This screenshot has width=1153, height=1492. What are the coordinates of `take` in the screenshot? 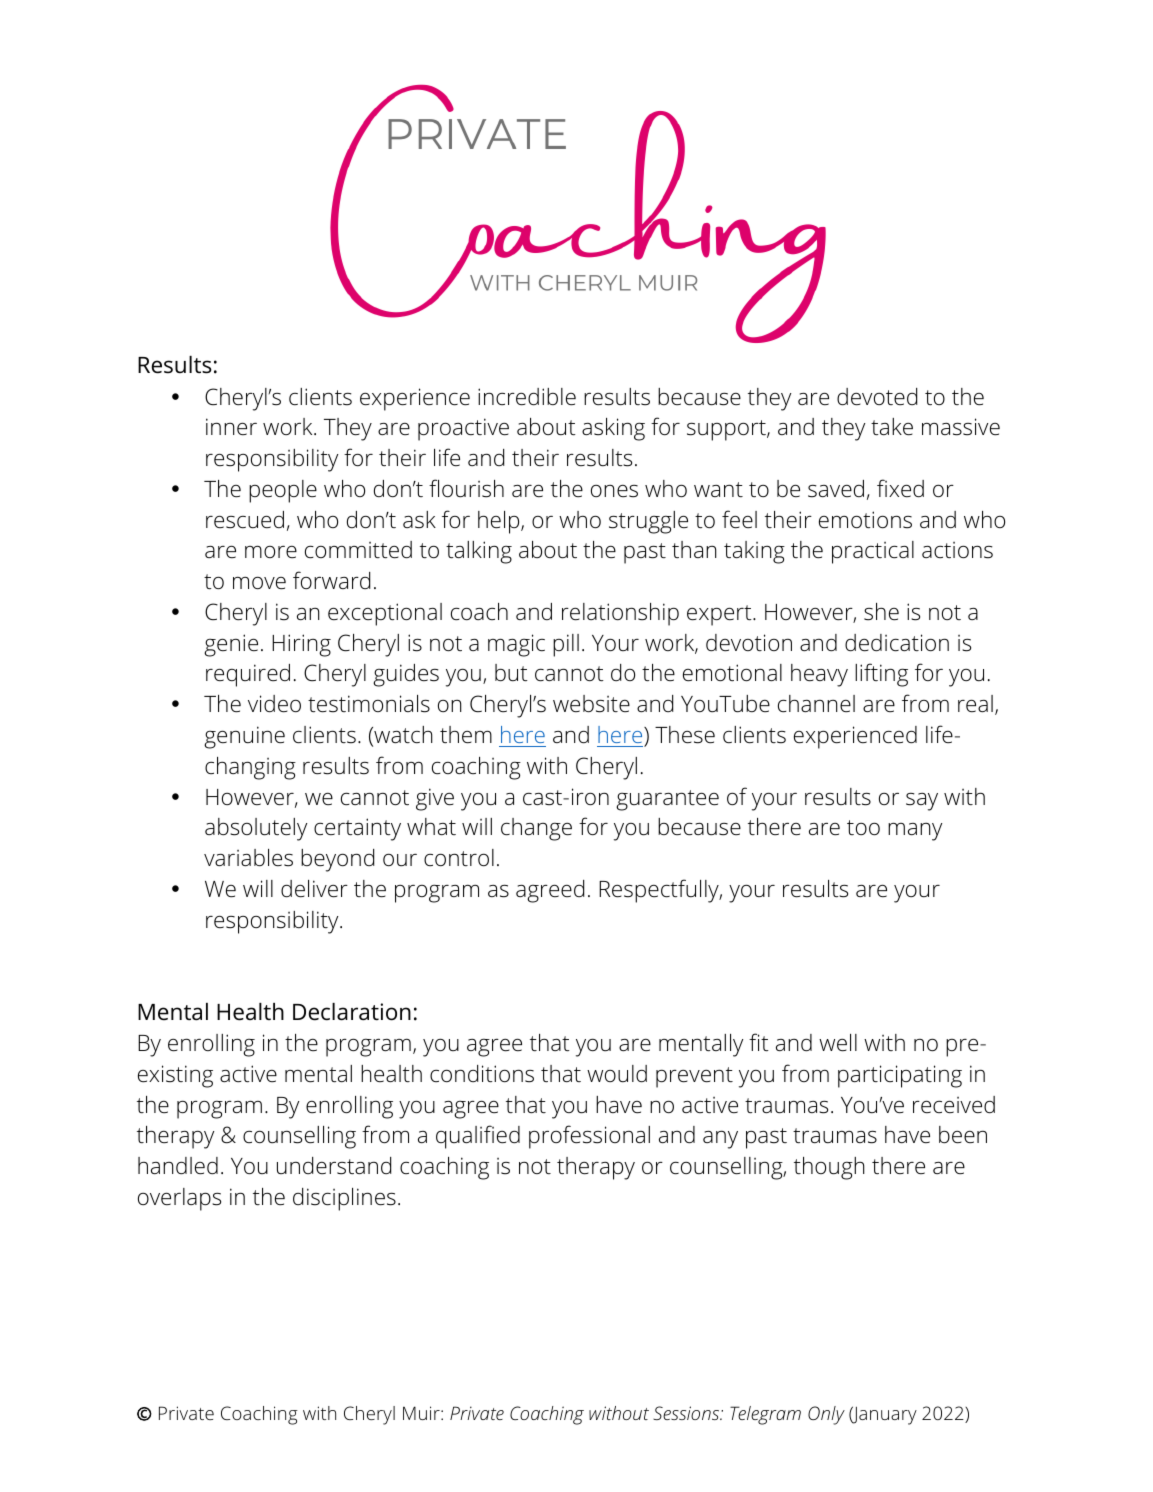 It's located at (892, 427).
